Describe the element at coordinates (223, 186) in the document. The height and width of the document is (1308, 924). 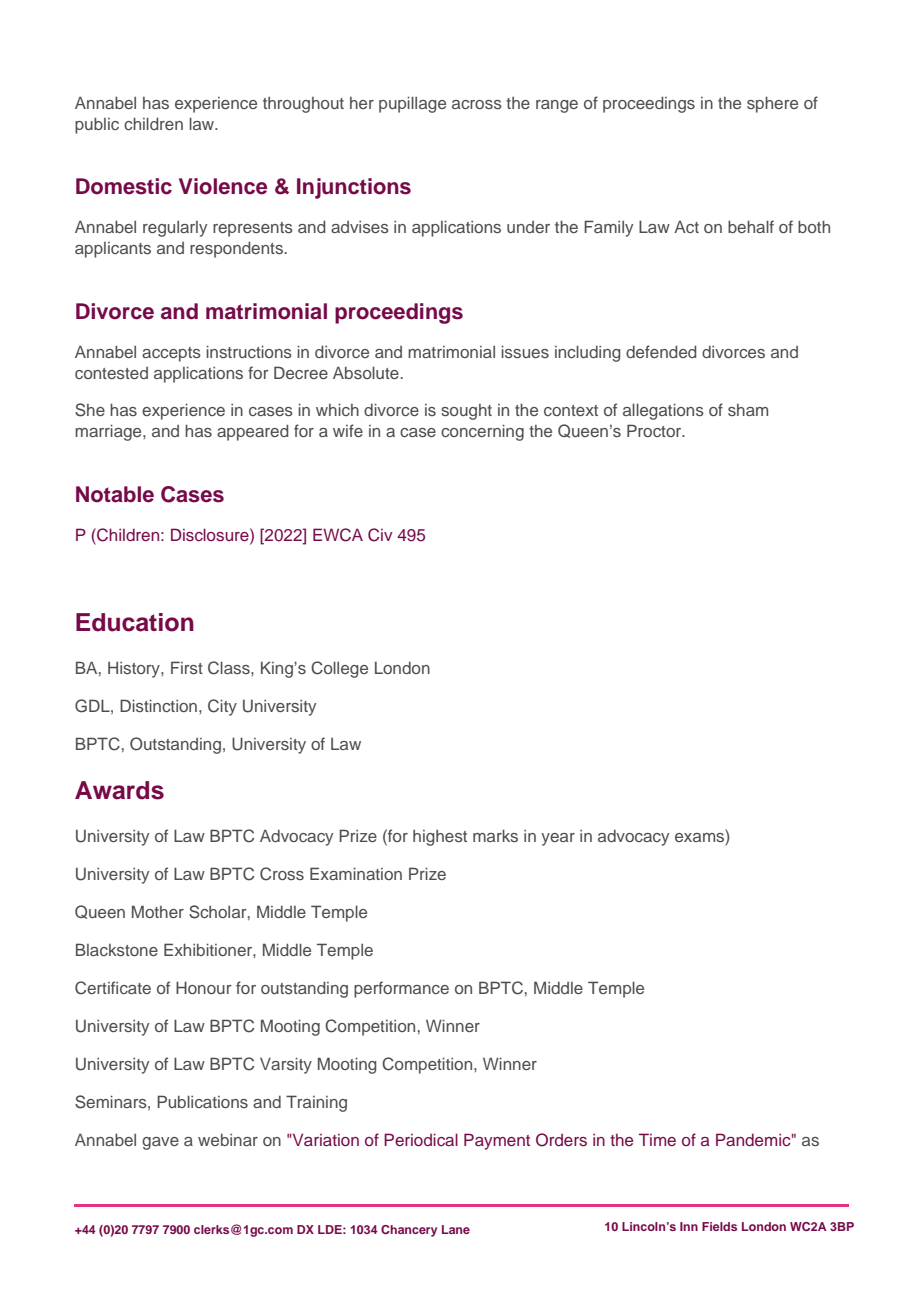
I see `Violence` at that location.
